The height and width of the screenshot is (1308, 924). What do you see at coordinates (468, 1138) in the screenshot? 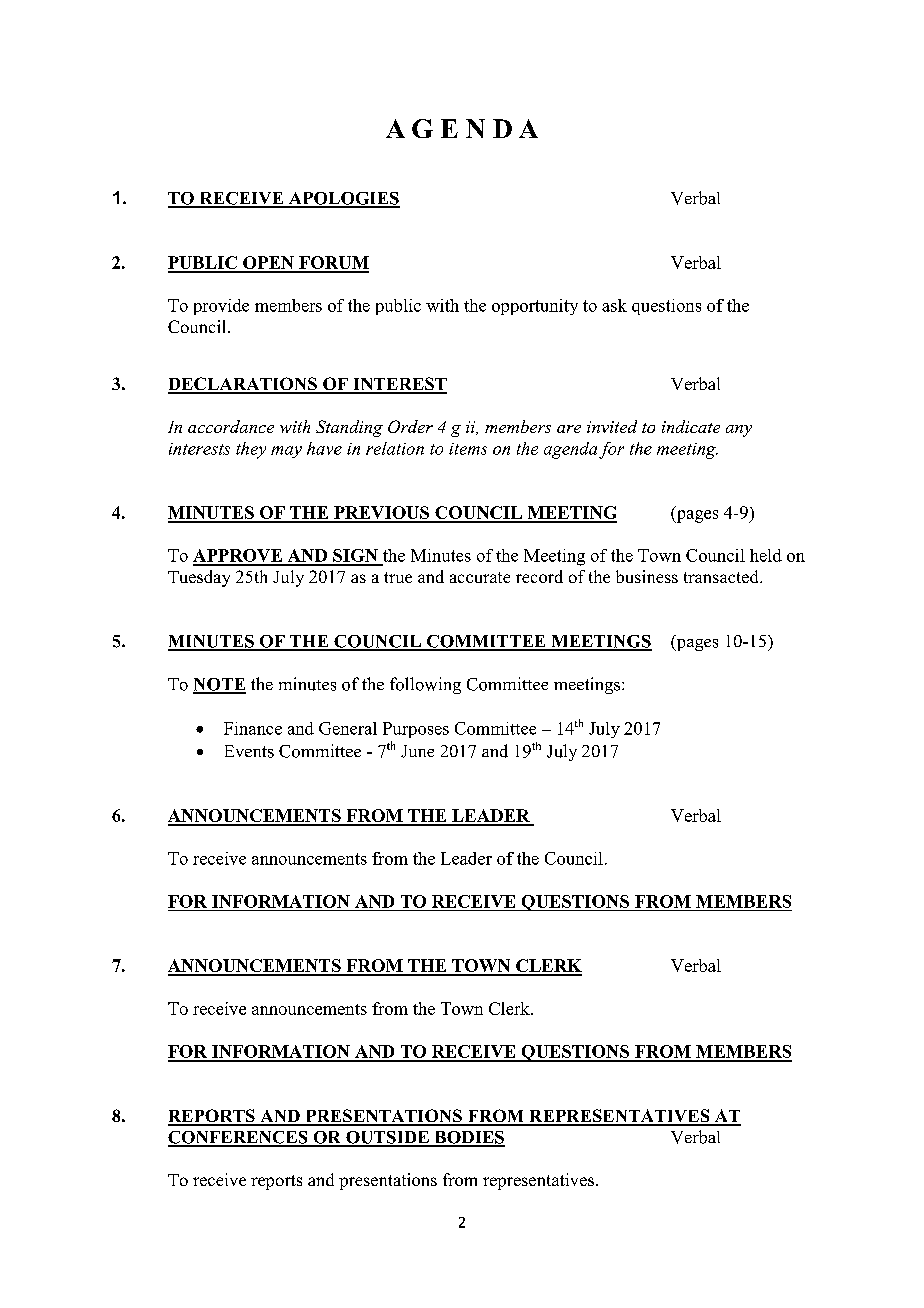
I see `BODIES` at bounding box center [468, 1138].
